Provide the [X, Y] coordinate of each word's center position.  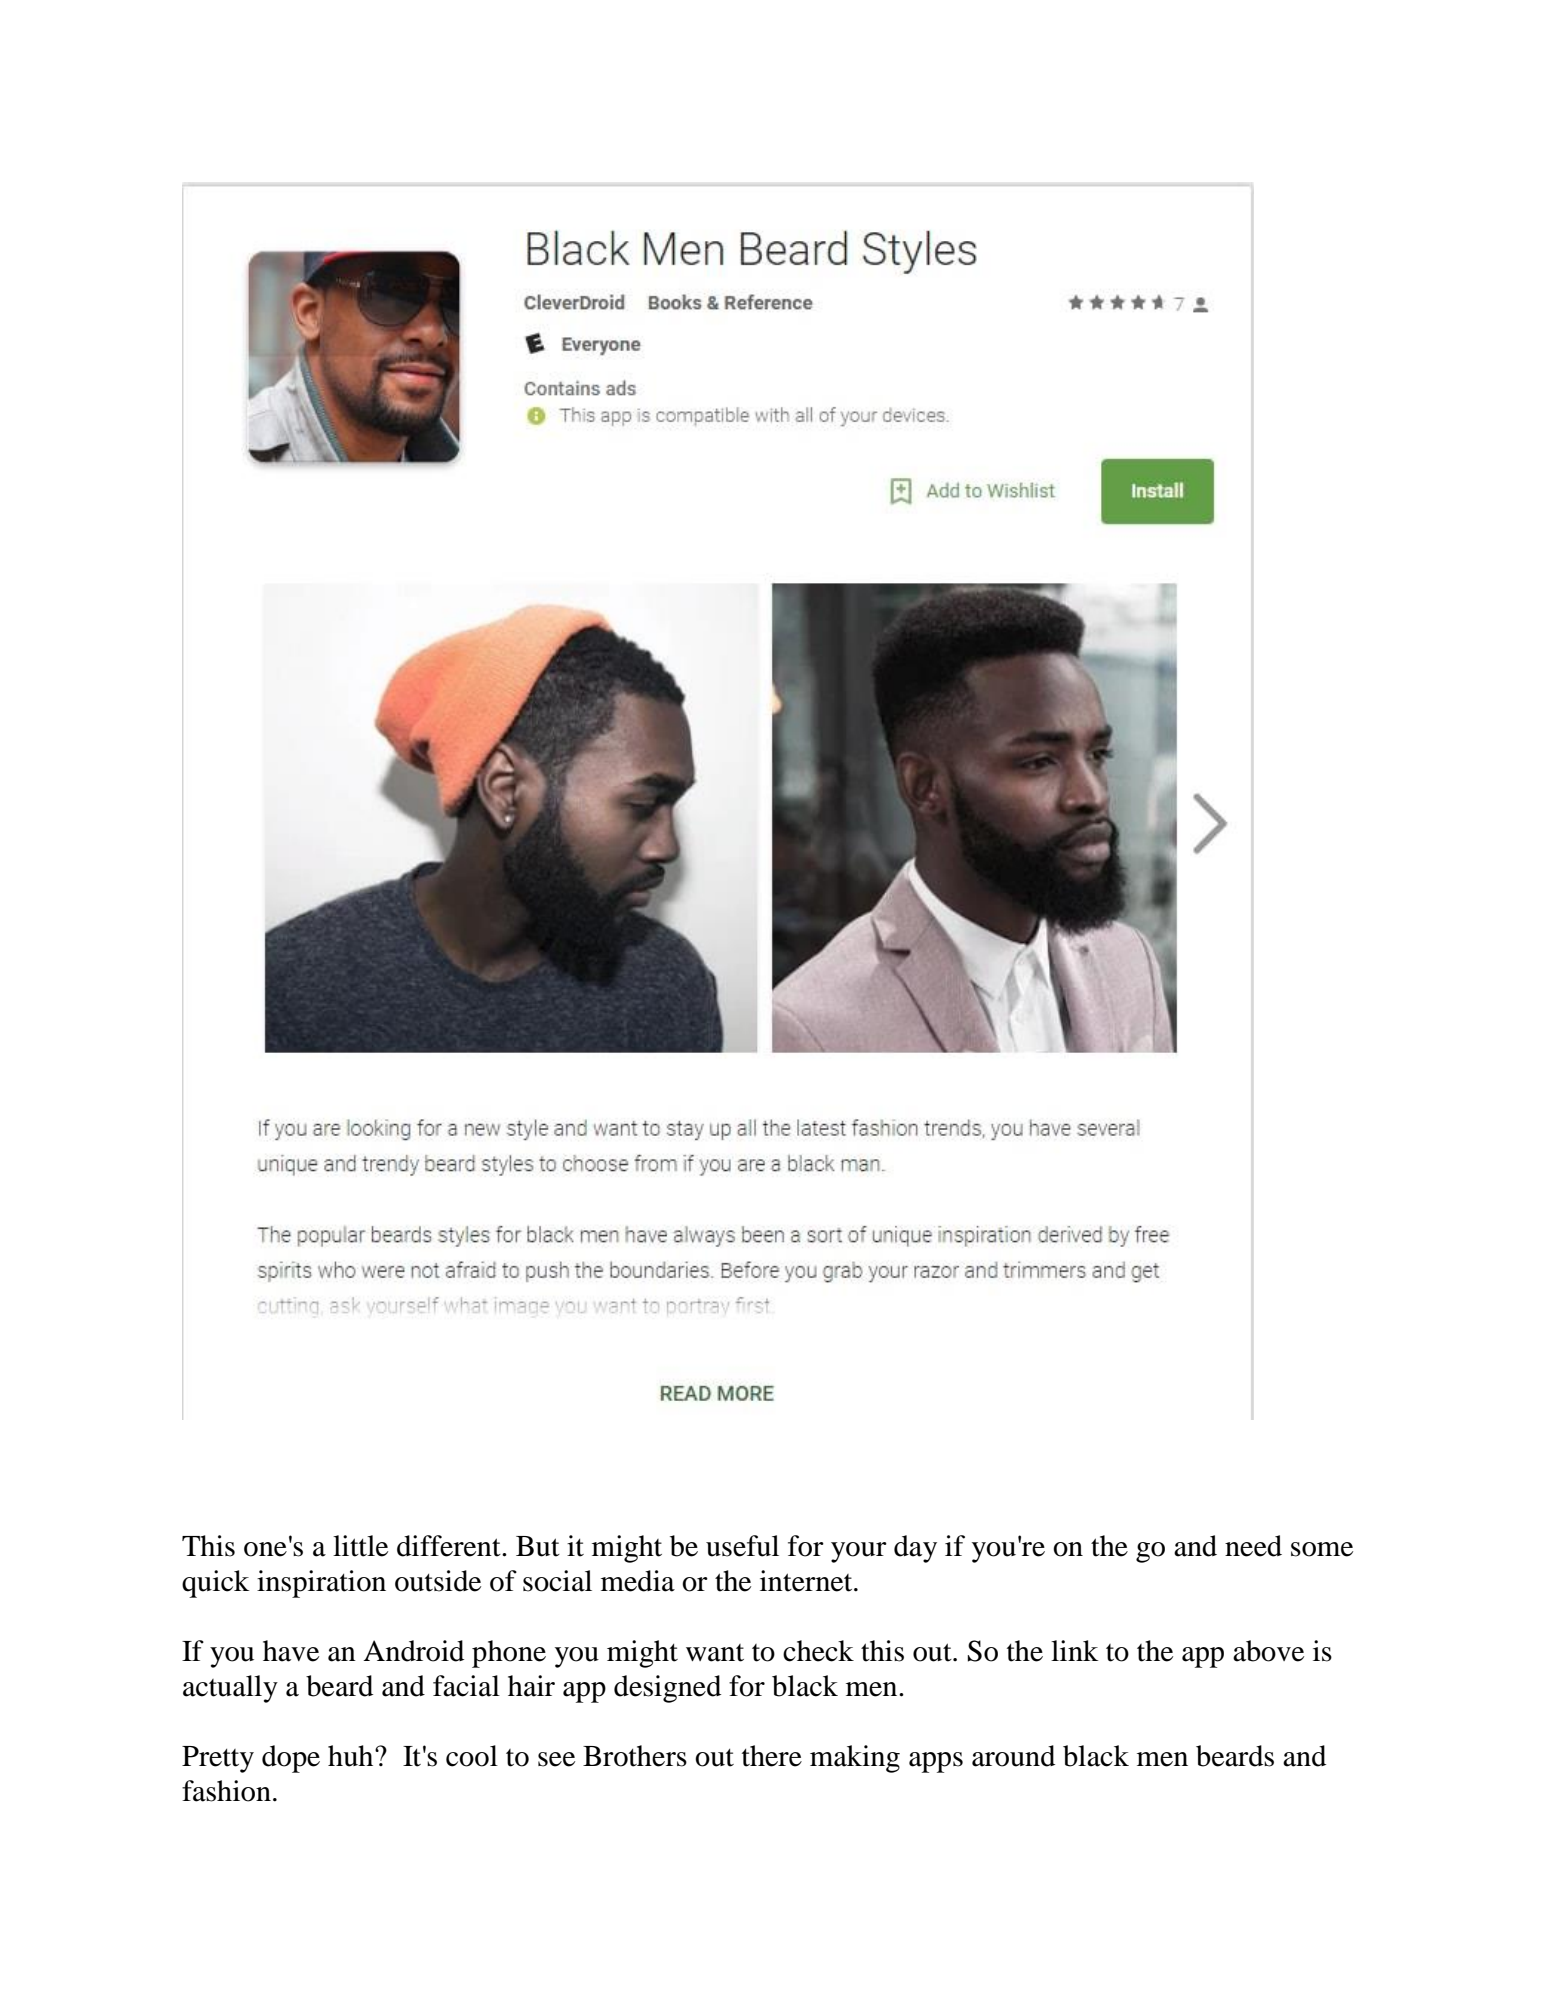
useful [742, 1546]
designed [667, 1689]
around [1013, 1756]
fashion [226, 1791]
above [1268, 1651]
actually [230, 1689]
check [818, 1651]
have [291, 1651]
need [1253, 1546]
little [360, 1546]
